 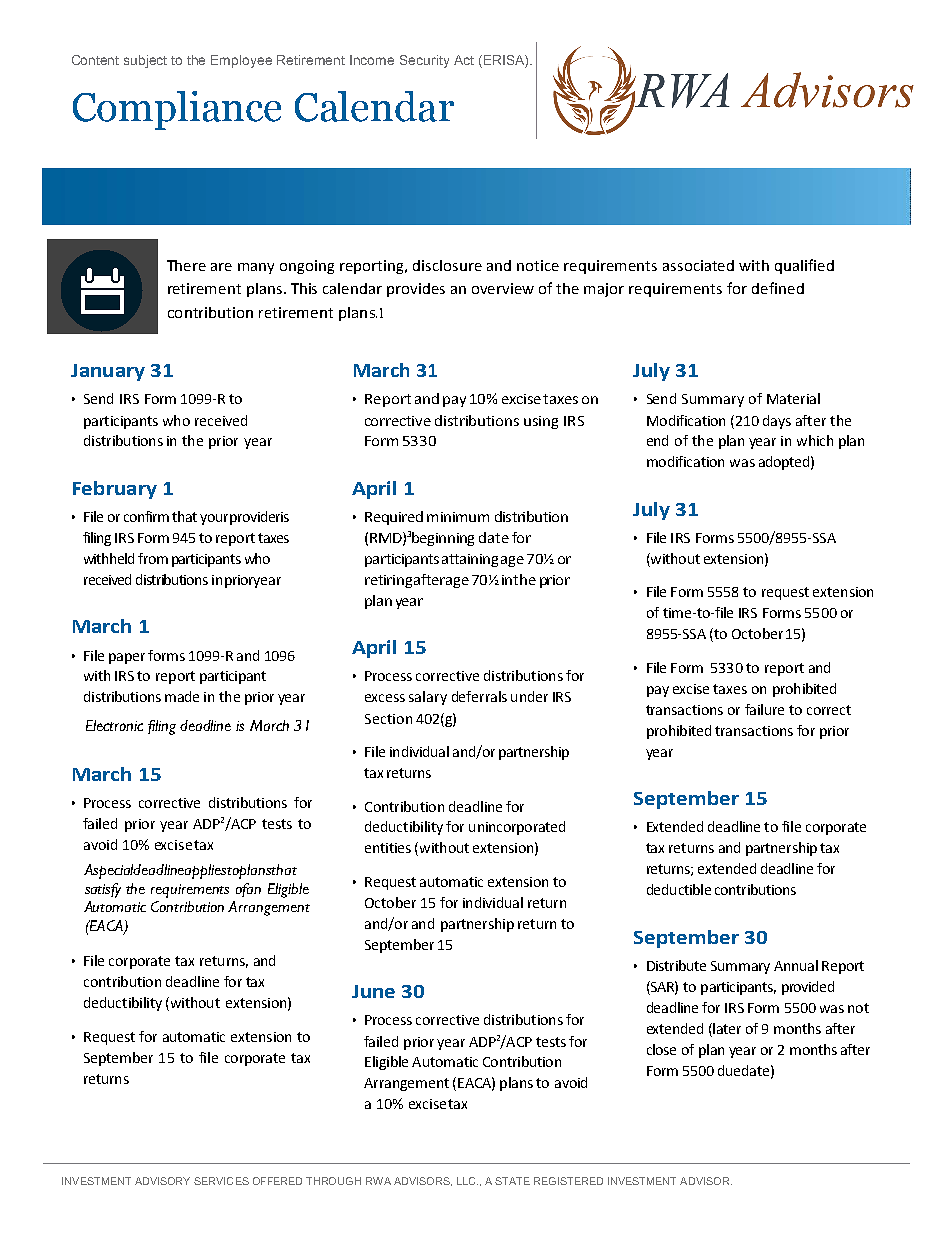 I want to click on SERVICES, so click(x=221, y=1181).
